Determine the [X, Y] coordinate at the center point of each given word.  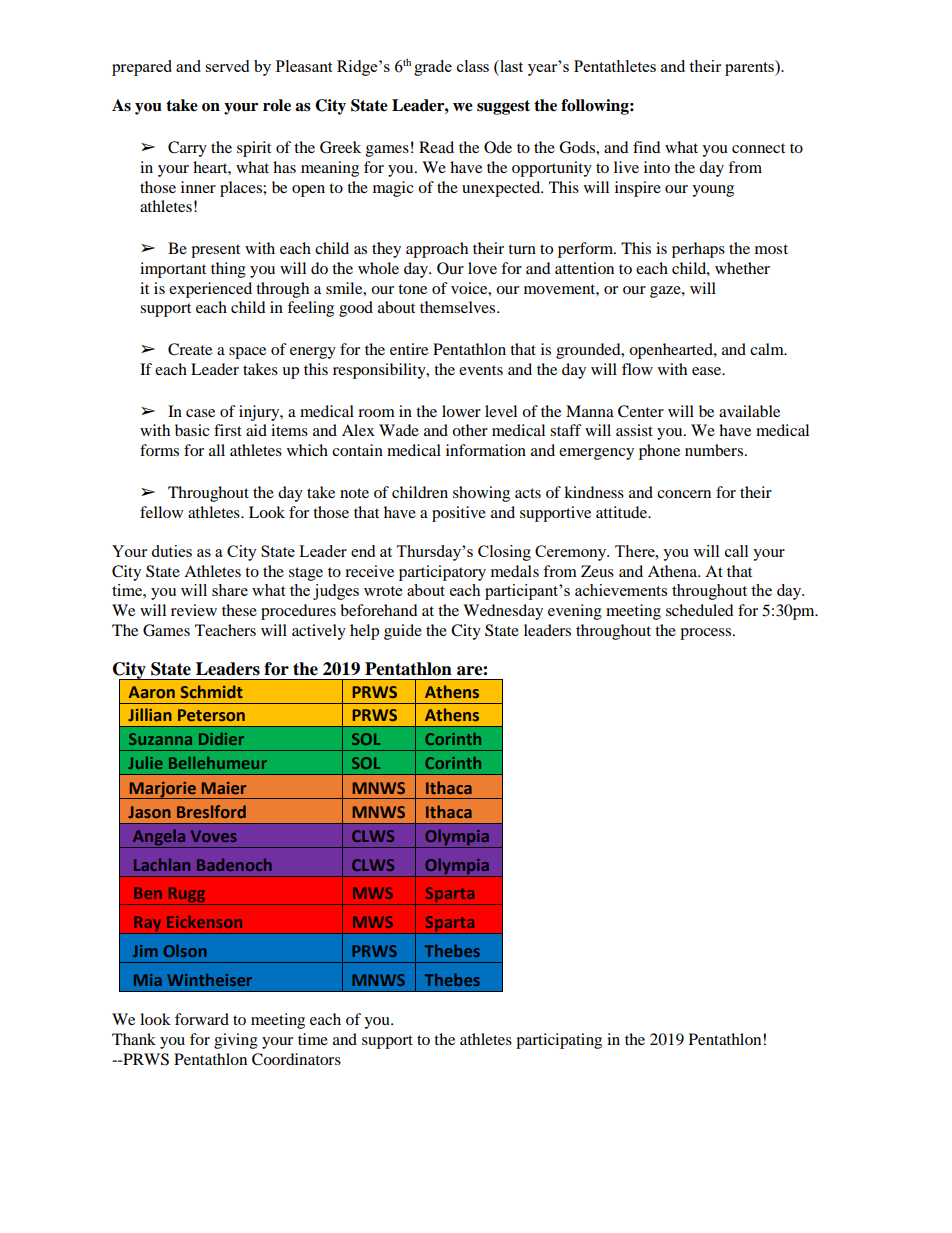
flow [637, 369]
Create [190, 349]
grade [433, 68]
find [647, 147]
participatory [442, 573]
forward [202, 1019]
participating [559, 1041]
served [227, 66]
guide [403, 632]
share [230, 590]
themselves [459, 307]
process [707, 634]
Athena [673, 571]
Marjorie [162, 790]
